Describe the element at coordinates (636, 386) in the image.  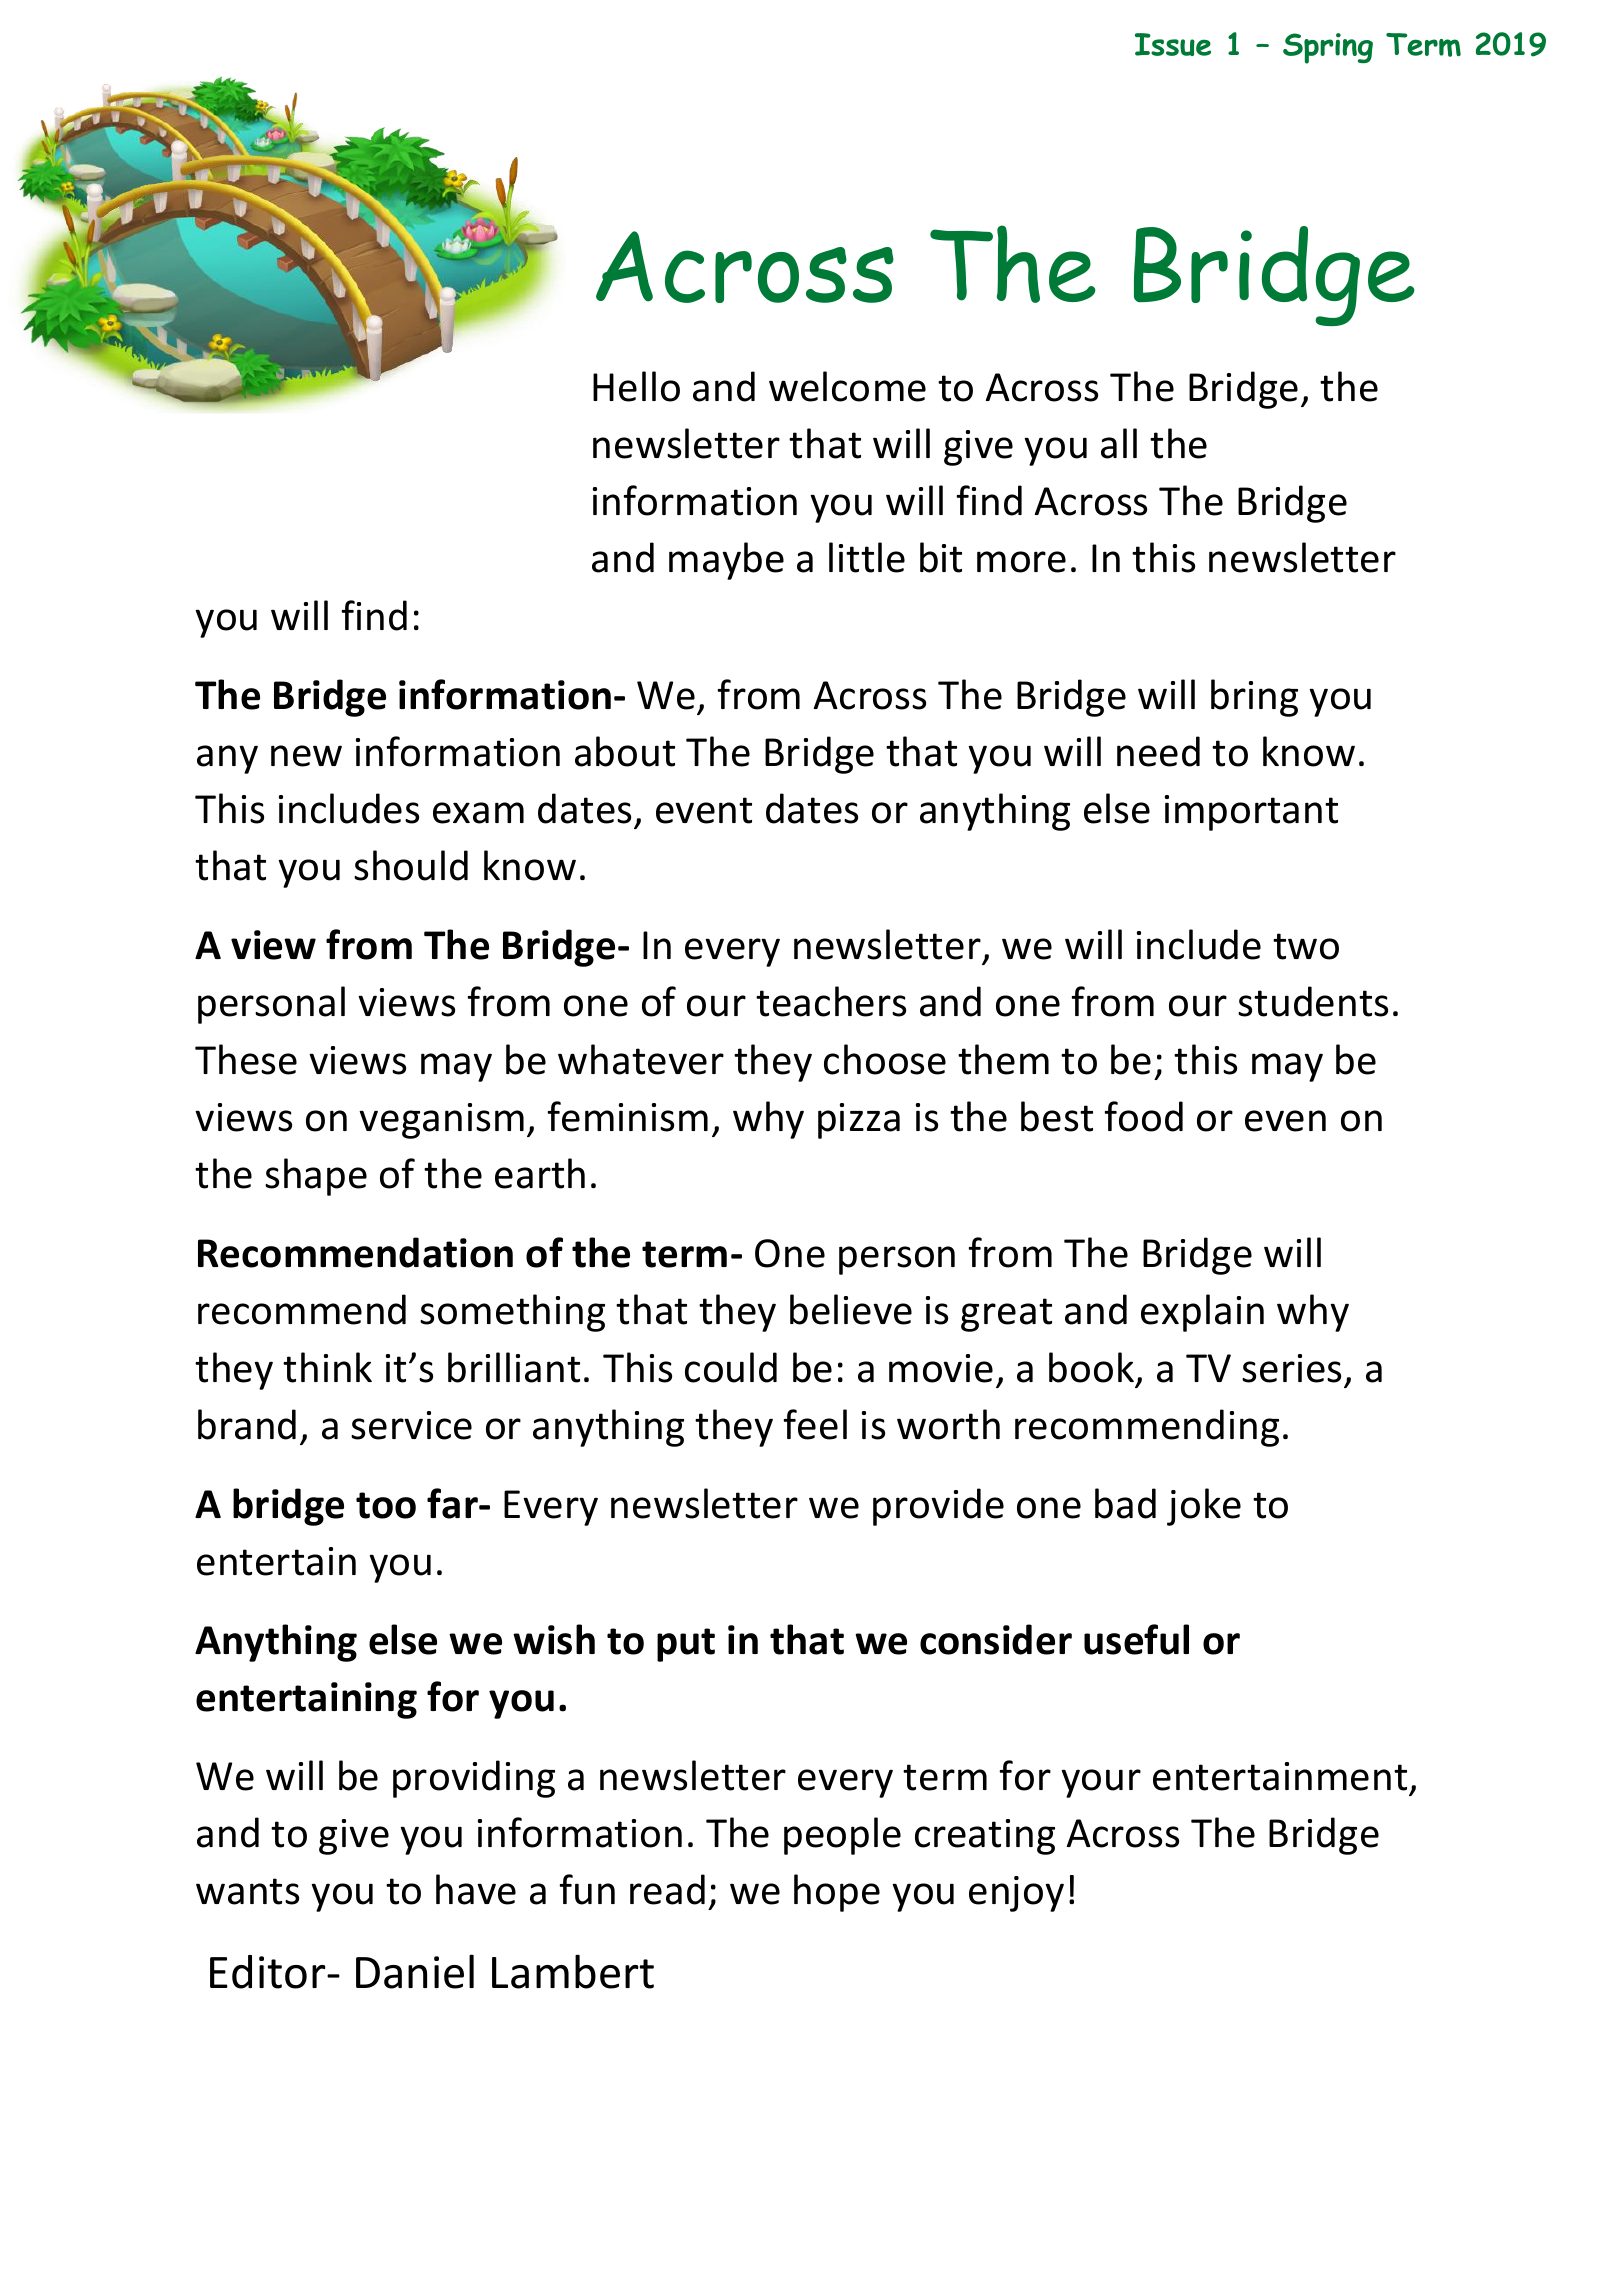
I see `Hello` at that location.
